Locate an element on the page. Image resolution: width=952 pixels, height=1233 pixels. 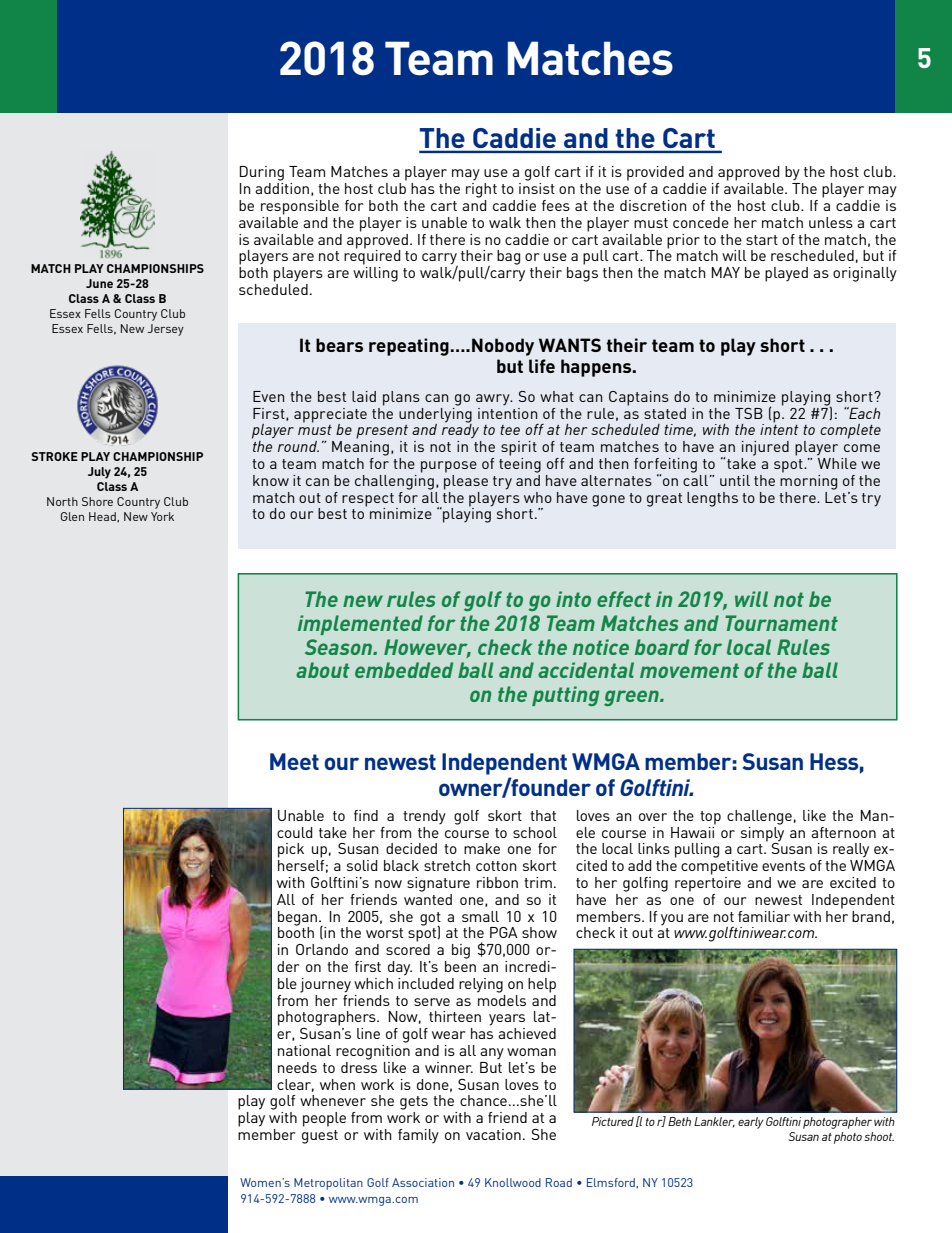
make is located at coordinates (482, 848).
